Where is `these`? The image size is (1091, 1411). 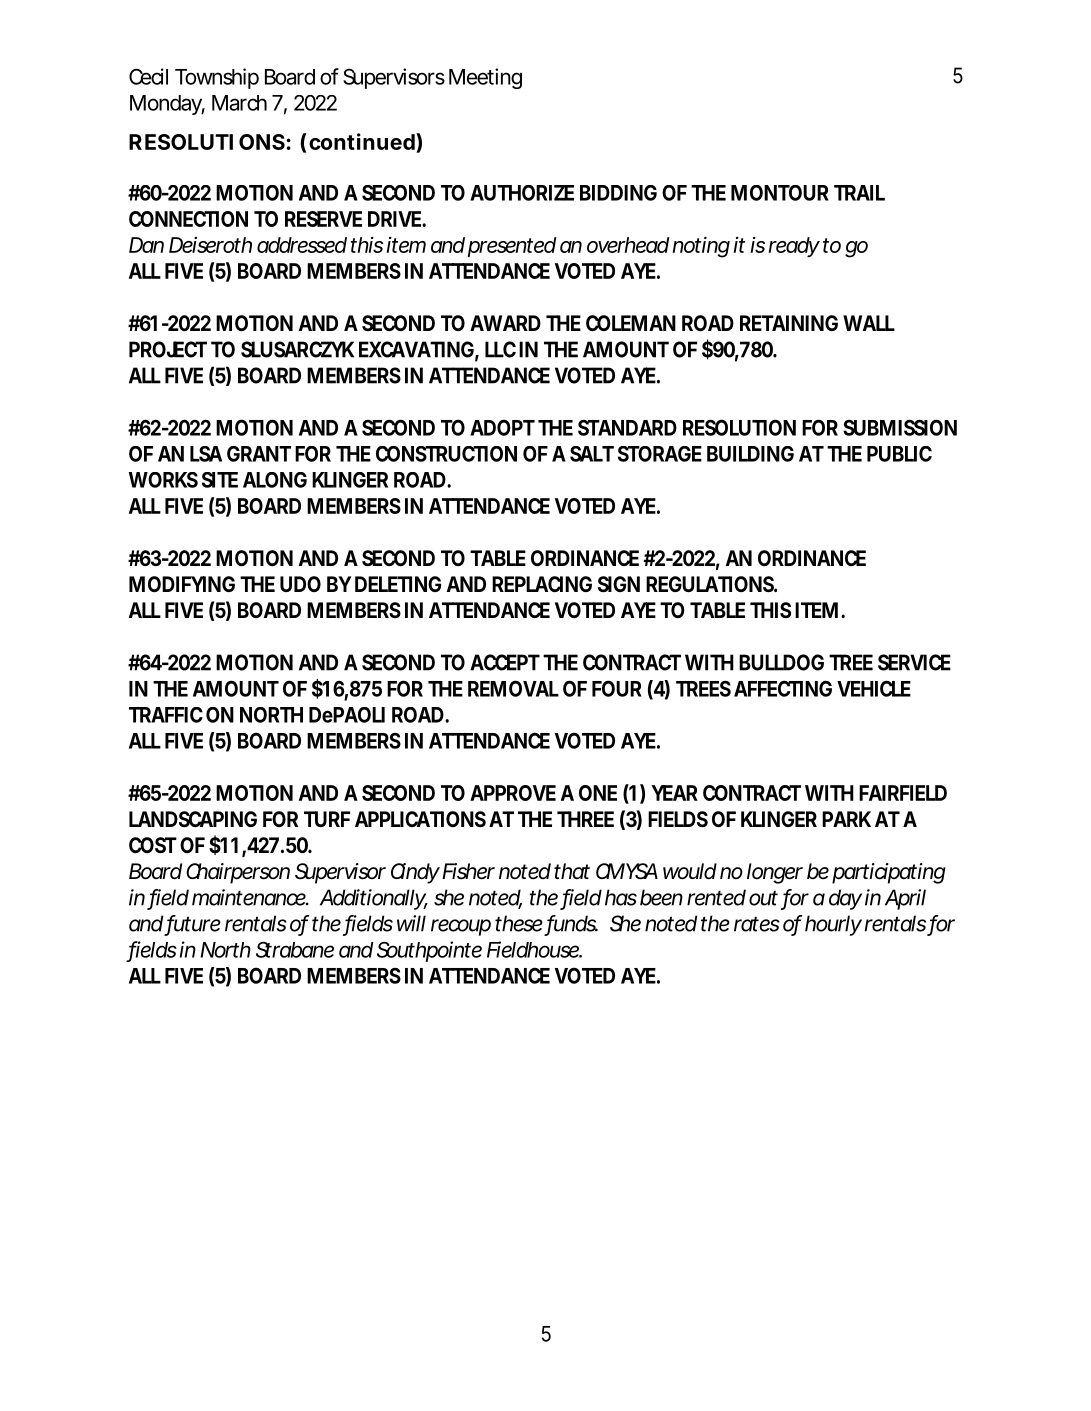
these is located at coordinates (519, 923).
